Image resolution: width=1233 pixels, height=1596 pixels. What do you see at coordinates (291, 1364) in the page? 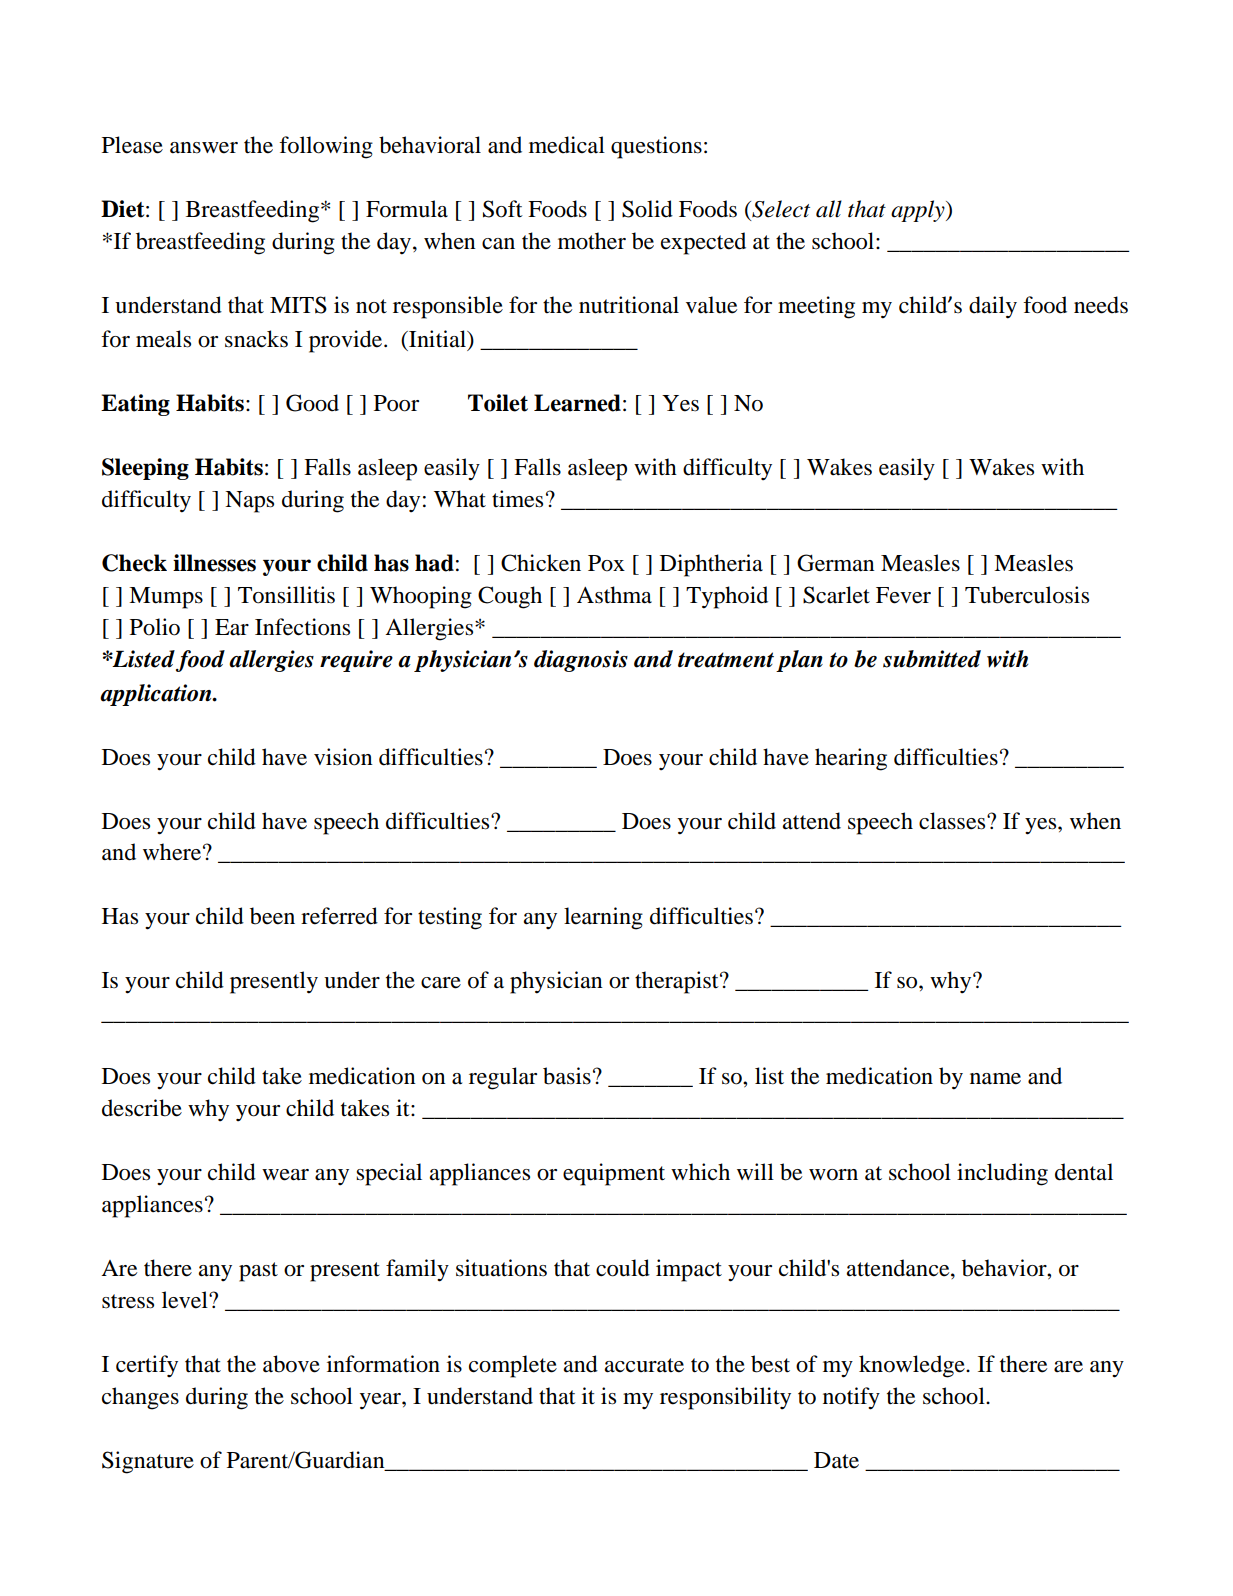
I see `above` at bounding box center [291, 1364].
